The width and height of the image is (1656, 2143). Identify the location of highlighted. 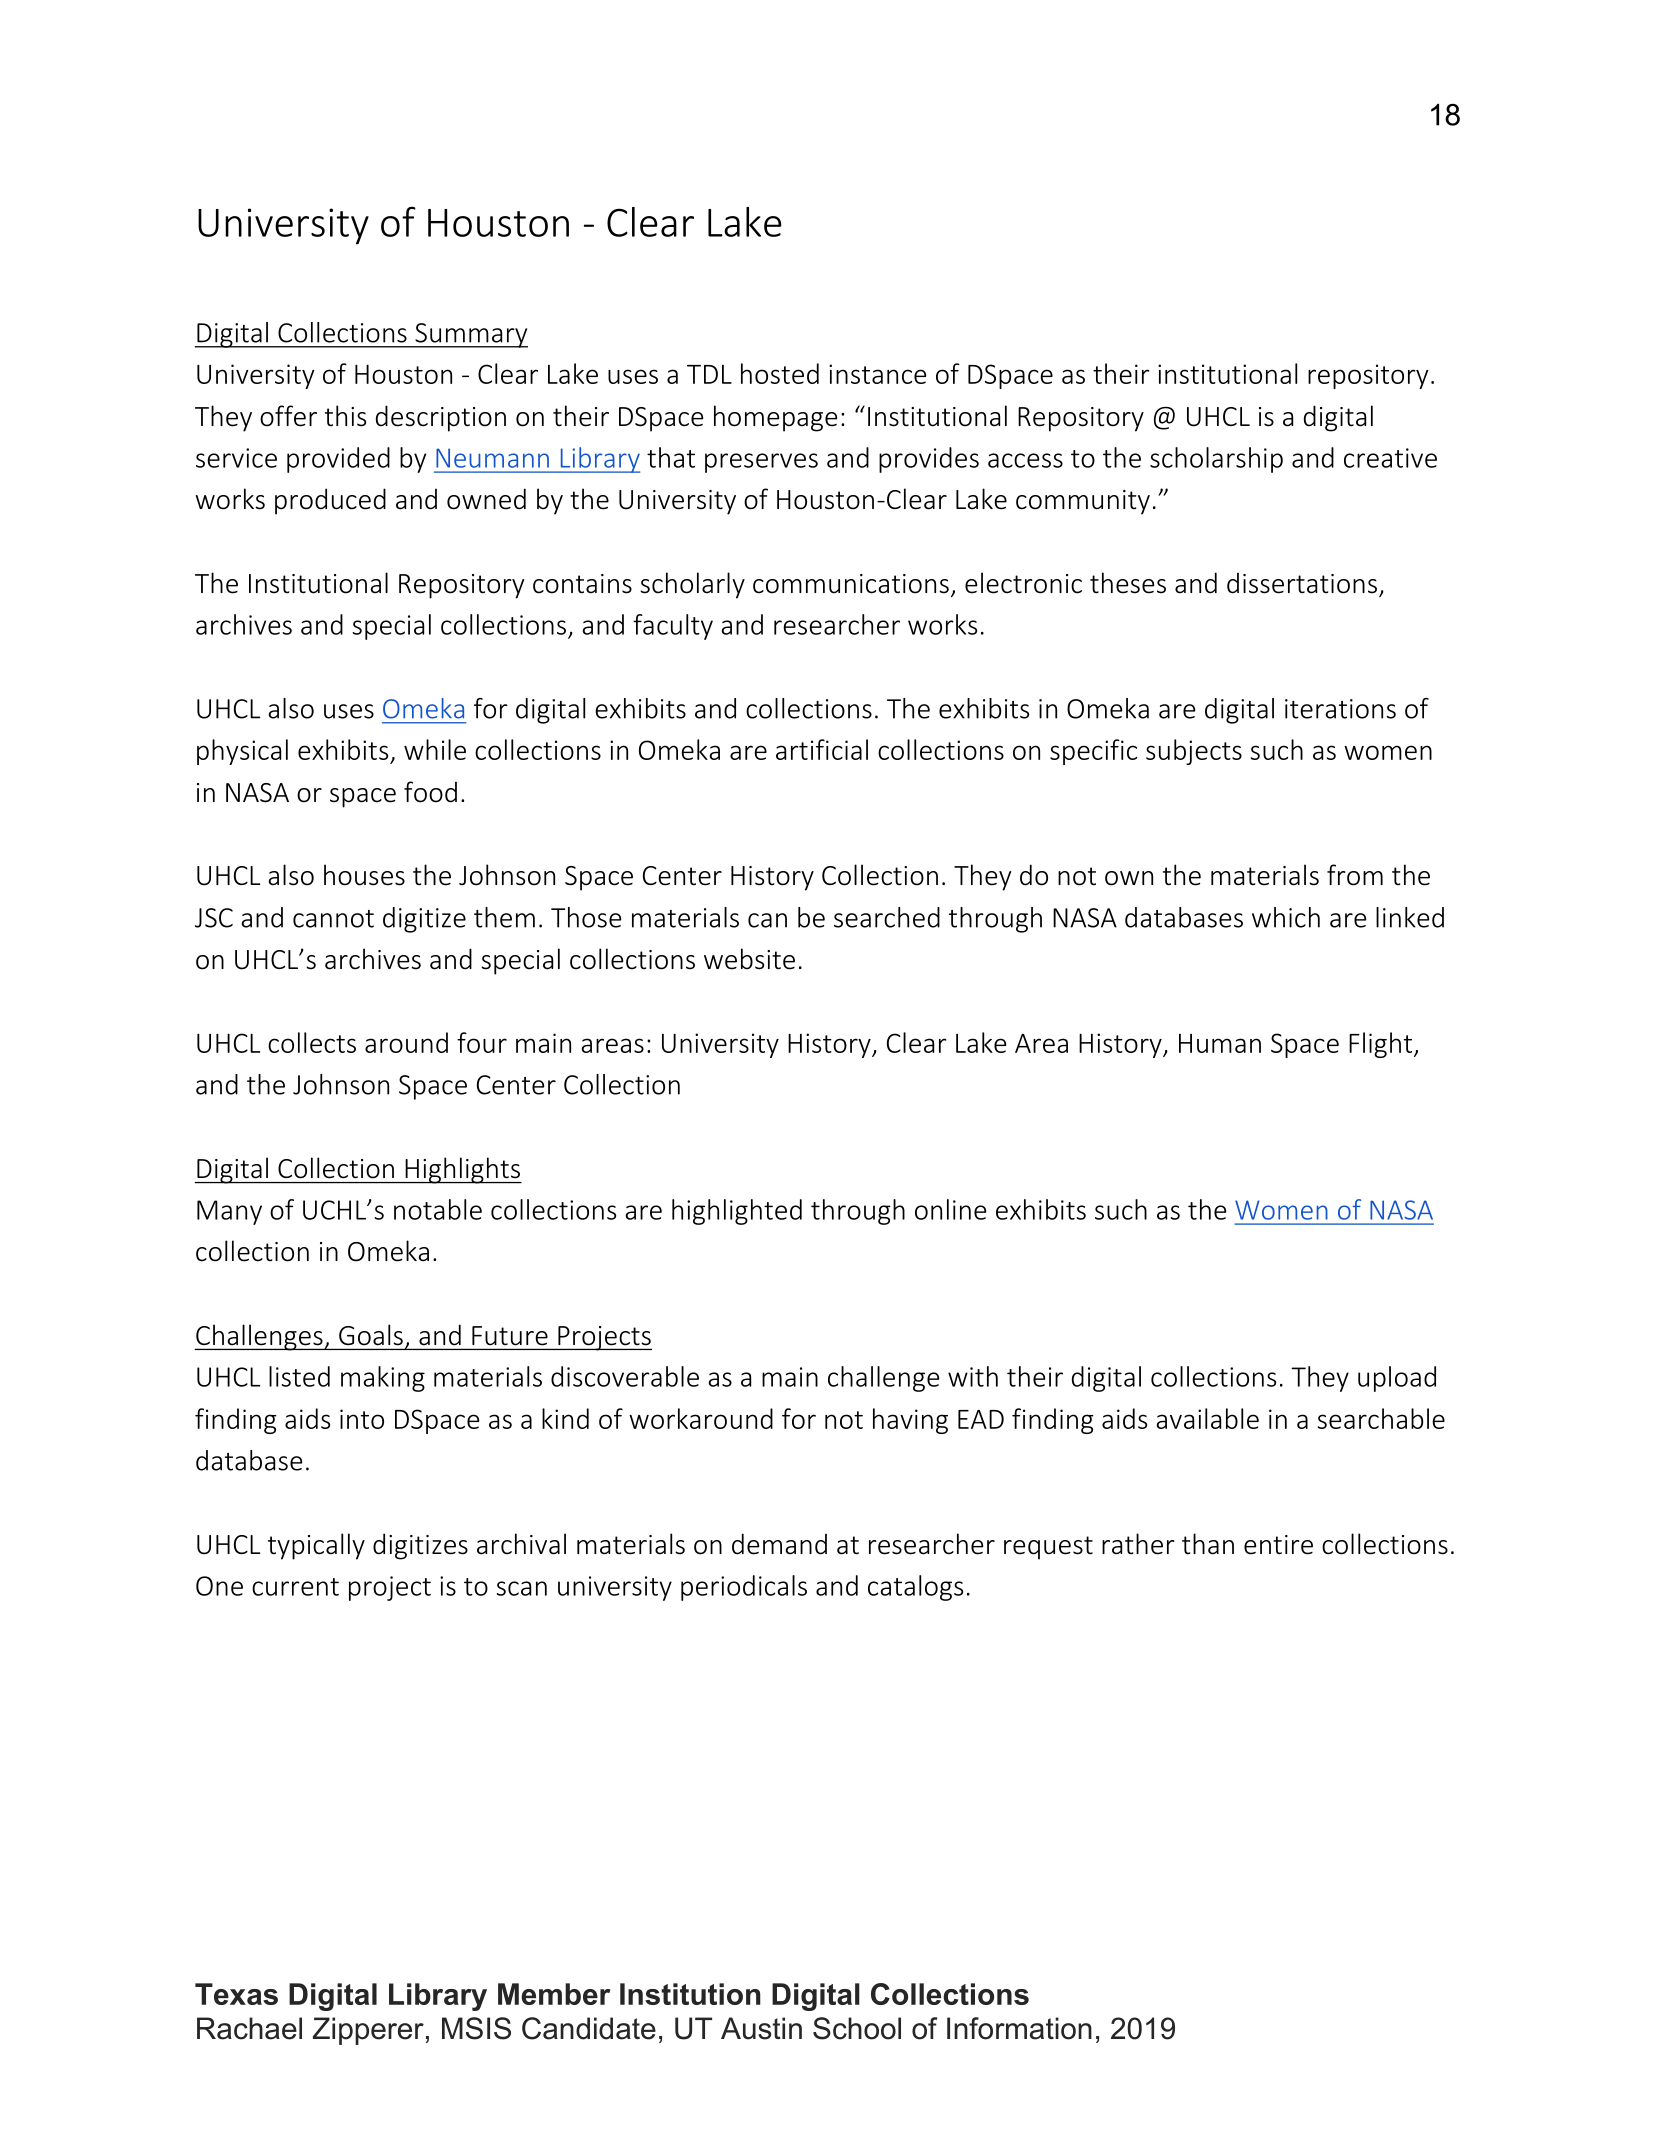
(737, 1212).
